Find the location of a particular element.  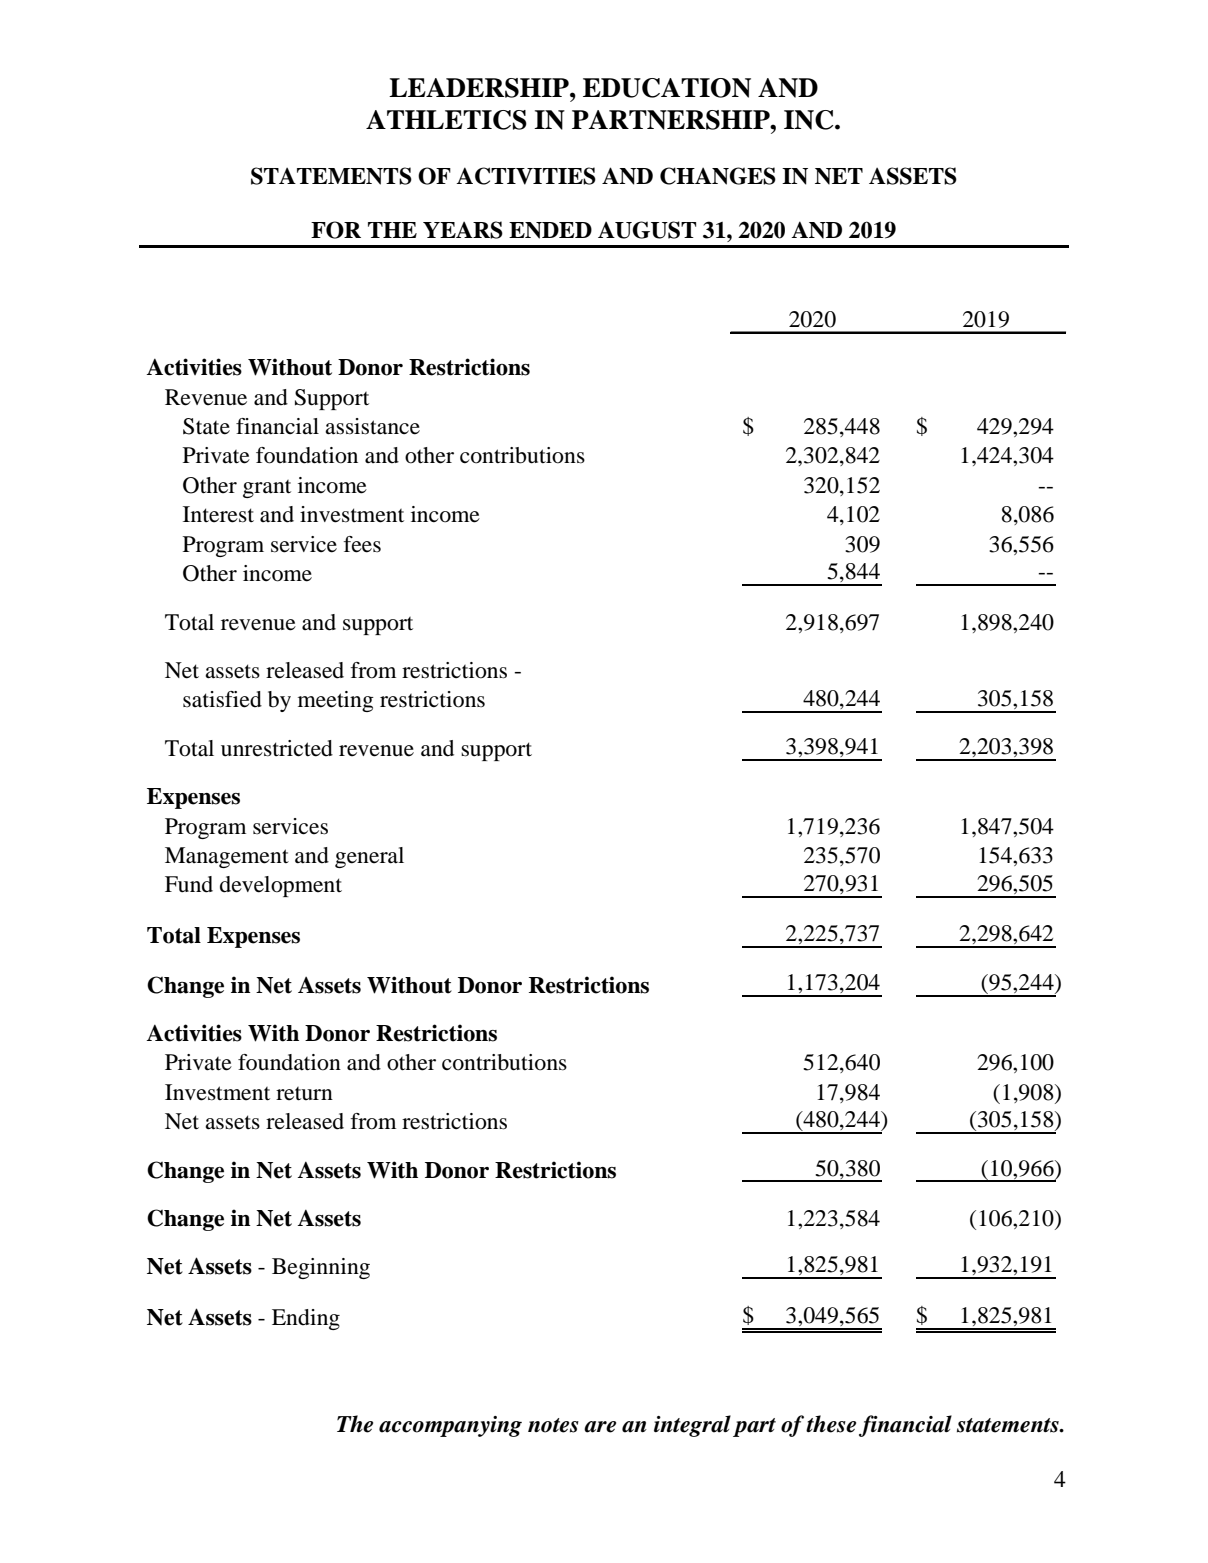

EDUCATION is located at coordinates (667, 88).
